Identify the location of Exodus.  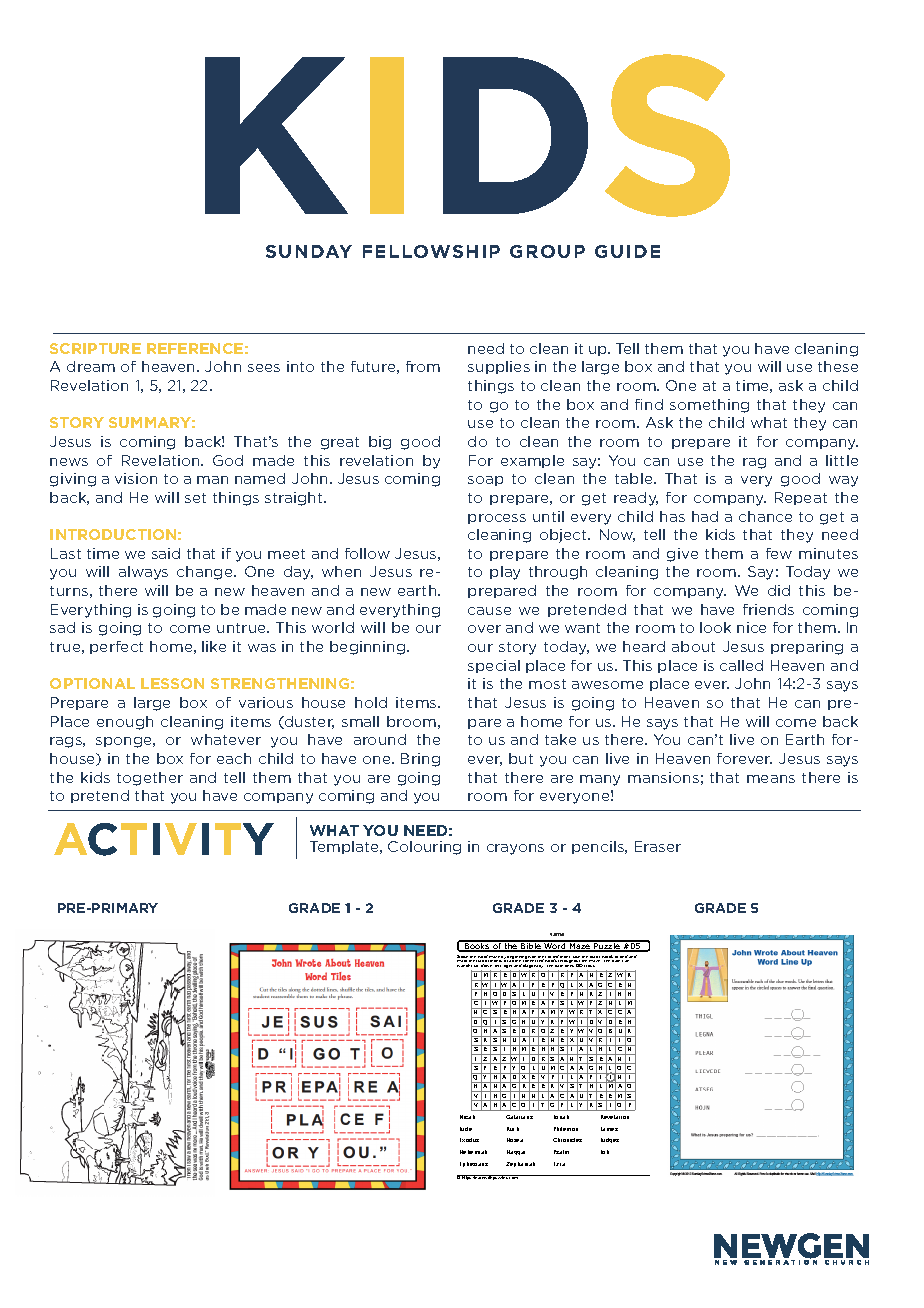
(469, 1140).
